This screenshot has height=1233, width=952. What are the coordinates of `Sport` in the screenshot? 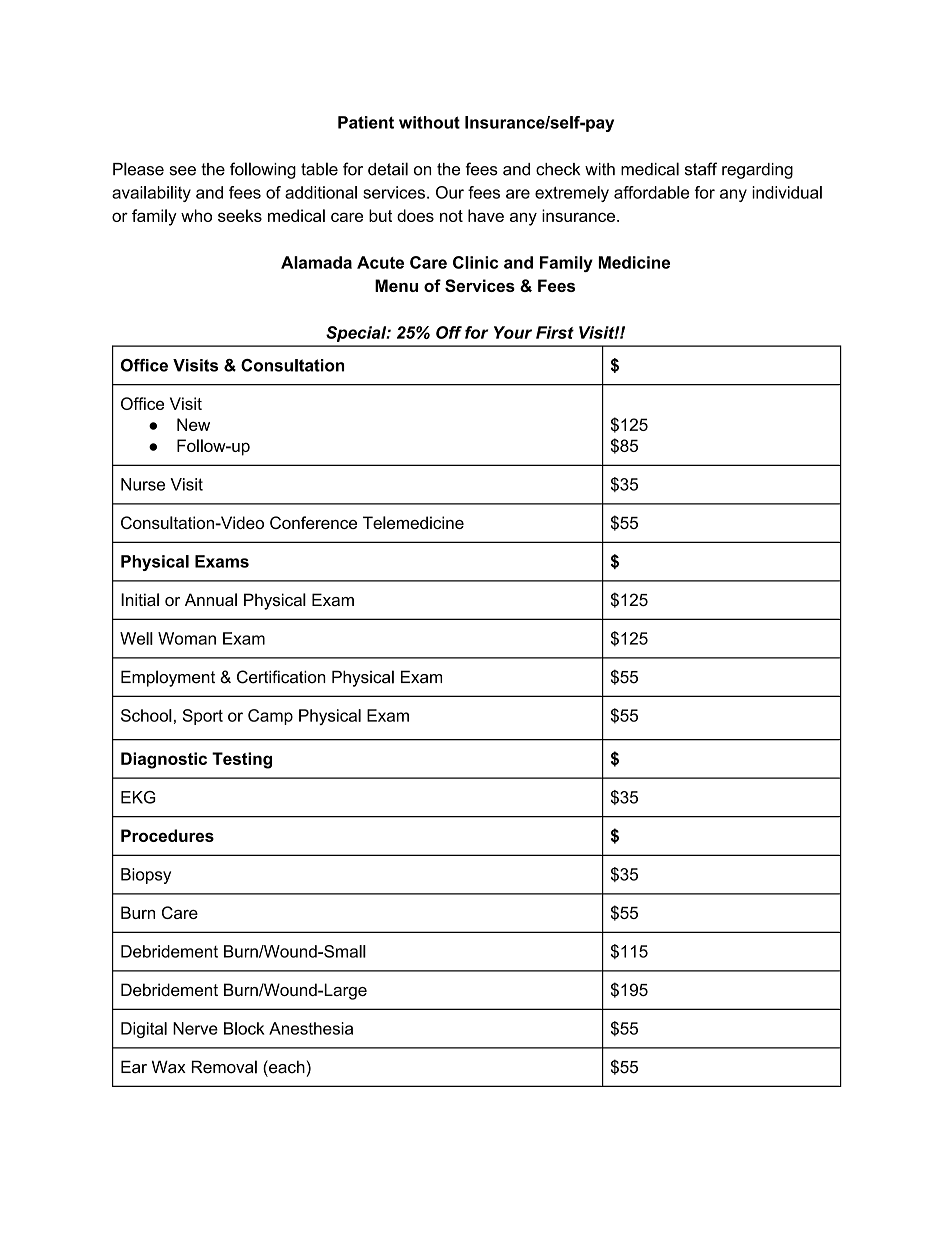 It's located at (203, 717).
